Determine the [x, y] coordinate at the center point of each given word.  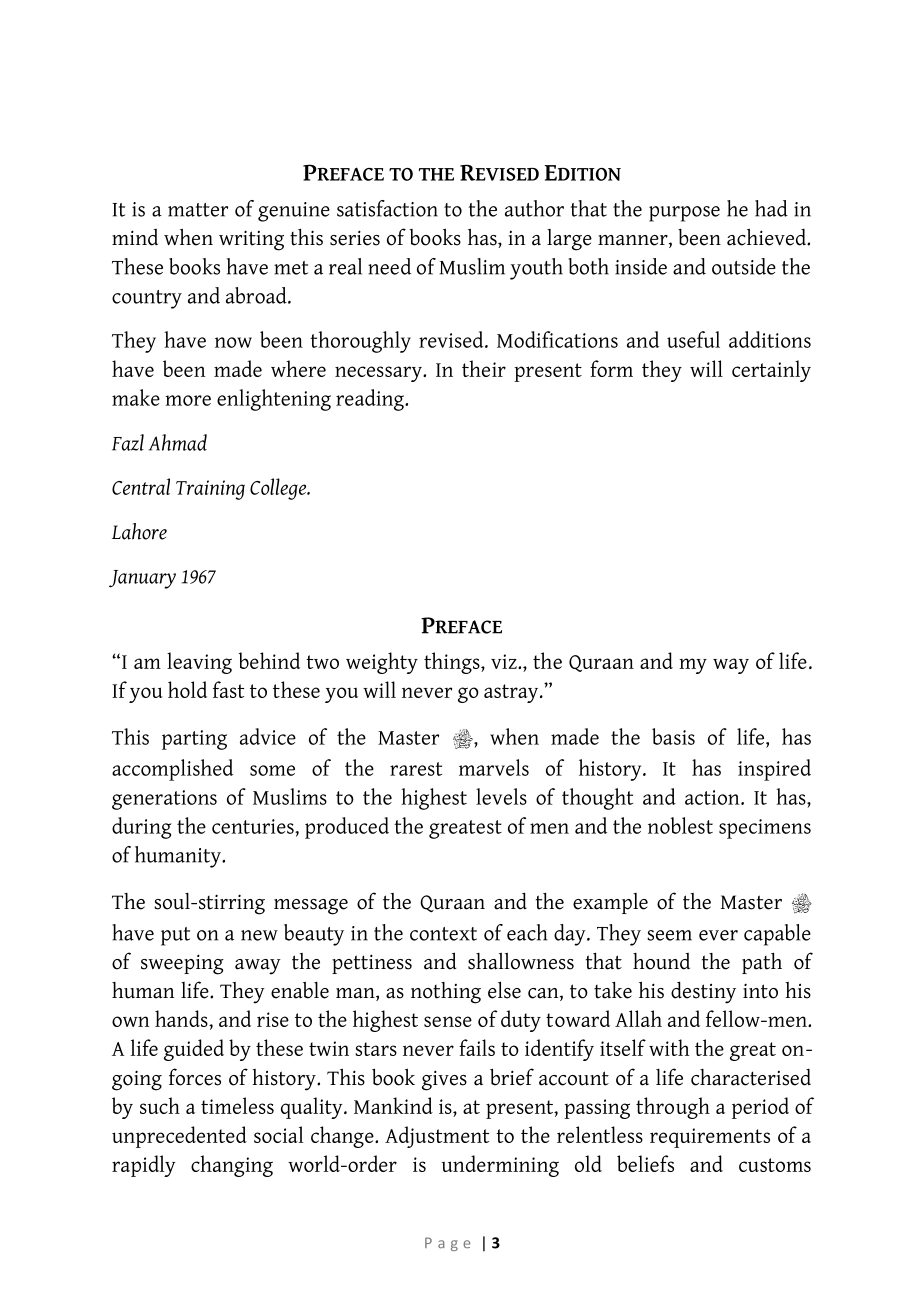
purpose [684, 214]
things [453, 663]
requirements [710, 1138]
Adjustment [437, 1137]
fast [228, 689]
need [389, 266]
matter [198, 210]
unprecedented [179, 1137]
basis [673, 736]
